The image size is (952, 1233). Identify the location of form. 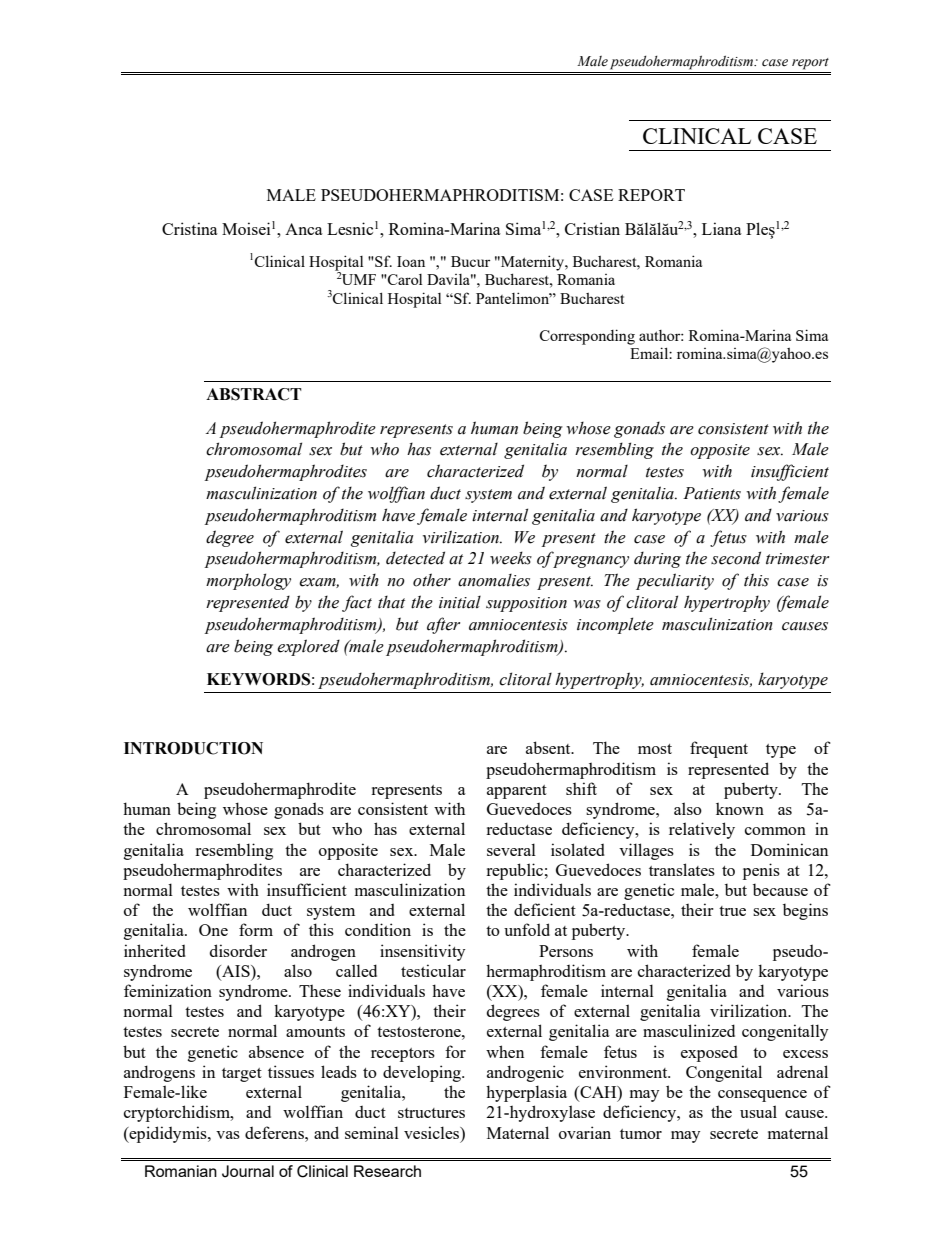
(256, 929).
